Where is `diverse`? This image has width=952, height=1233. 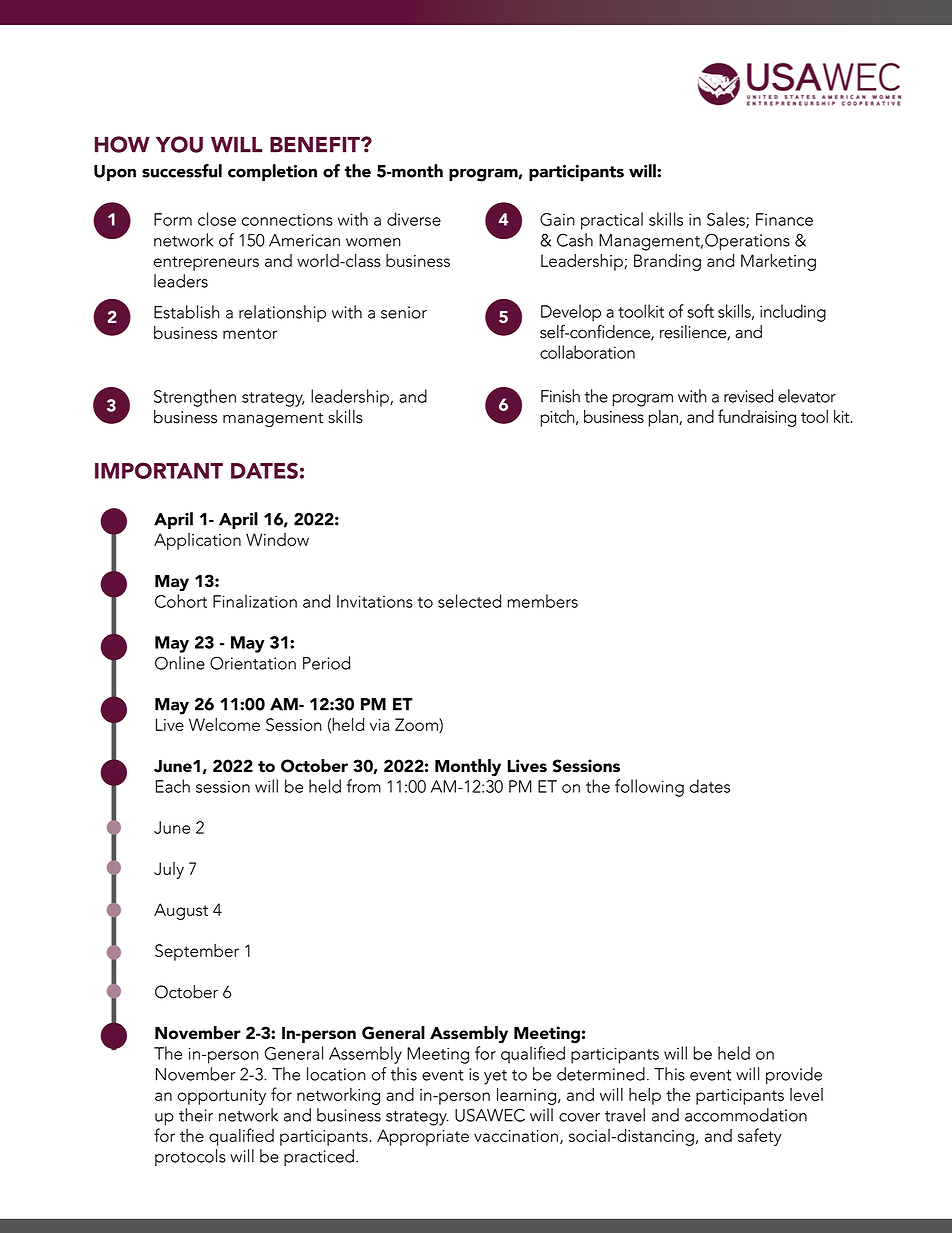
diverse is located at coordinates (414, 219).
